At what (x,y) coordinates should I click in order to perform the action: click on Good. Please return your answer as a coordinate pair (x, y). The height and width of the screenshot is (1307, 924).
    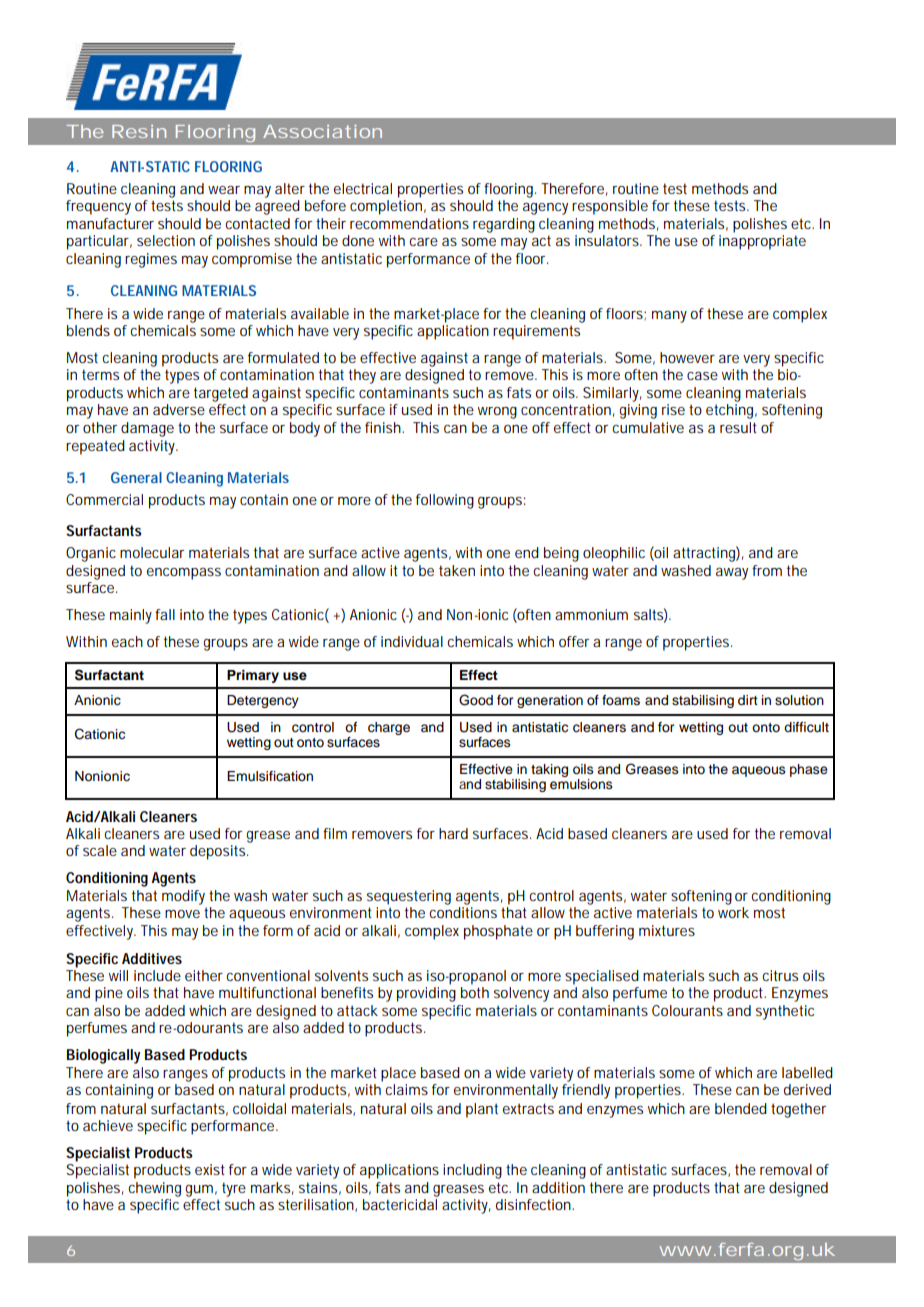
    Looking at the image, I should click on (476, 700).
